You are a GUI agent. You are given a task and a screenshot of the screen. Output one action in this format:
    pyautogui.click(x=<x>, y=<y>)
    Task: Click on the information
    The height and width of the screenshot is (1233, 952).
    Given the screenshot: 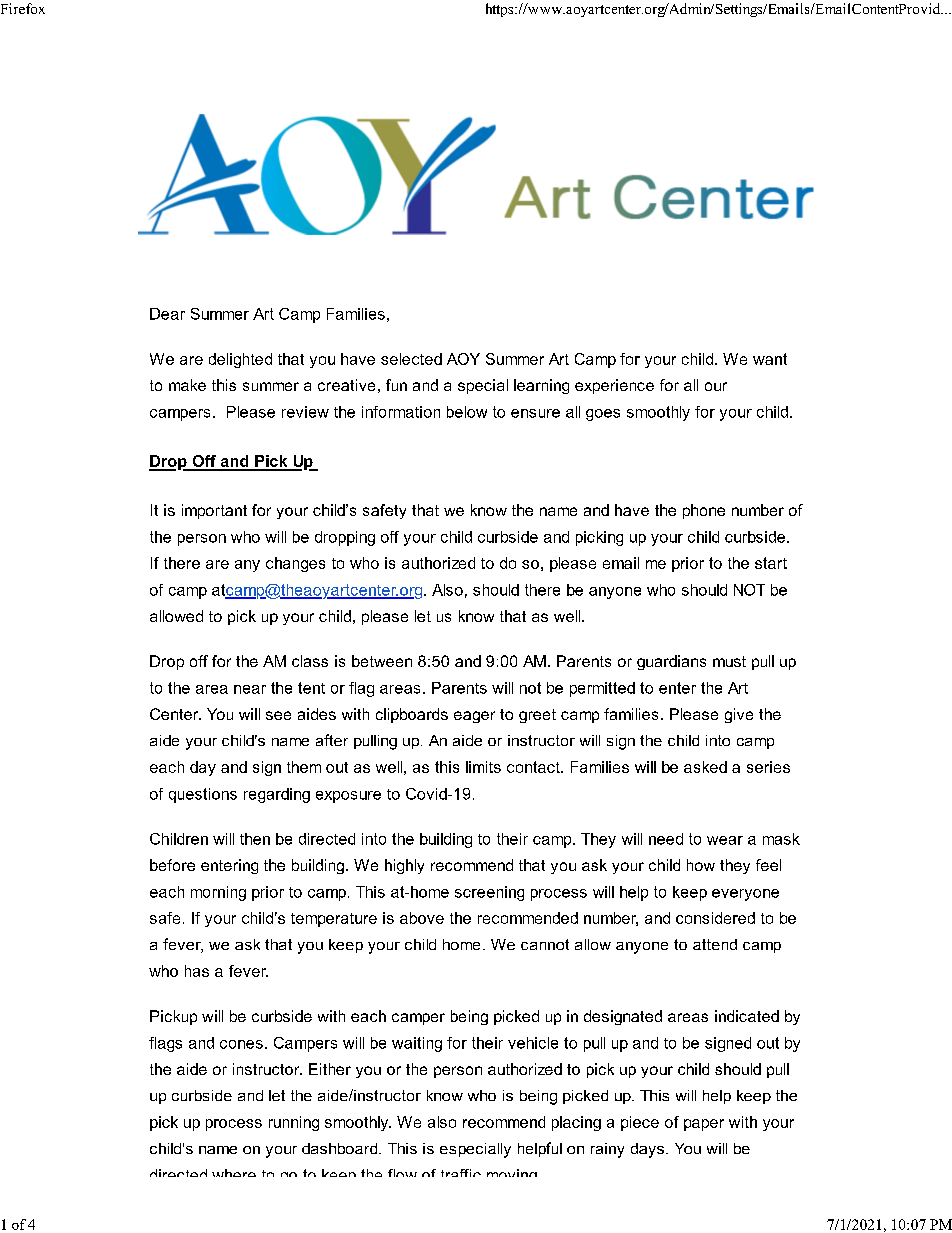 What is the action you would take?
    pyautogui.click(x=401, y=412)
